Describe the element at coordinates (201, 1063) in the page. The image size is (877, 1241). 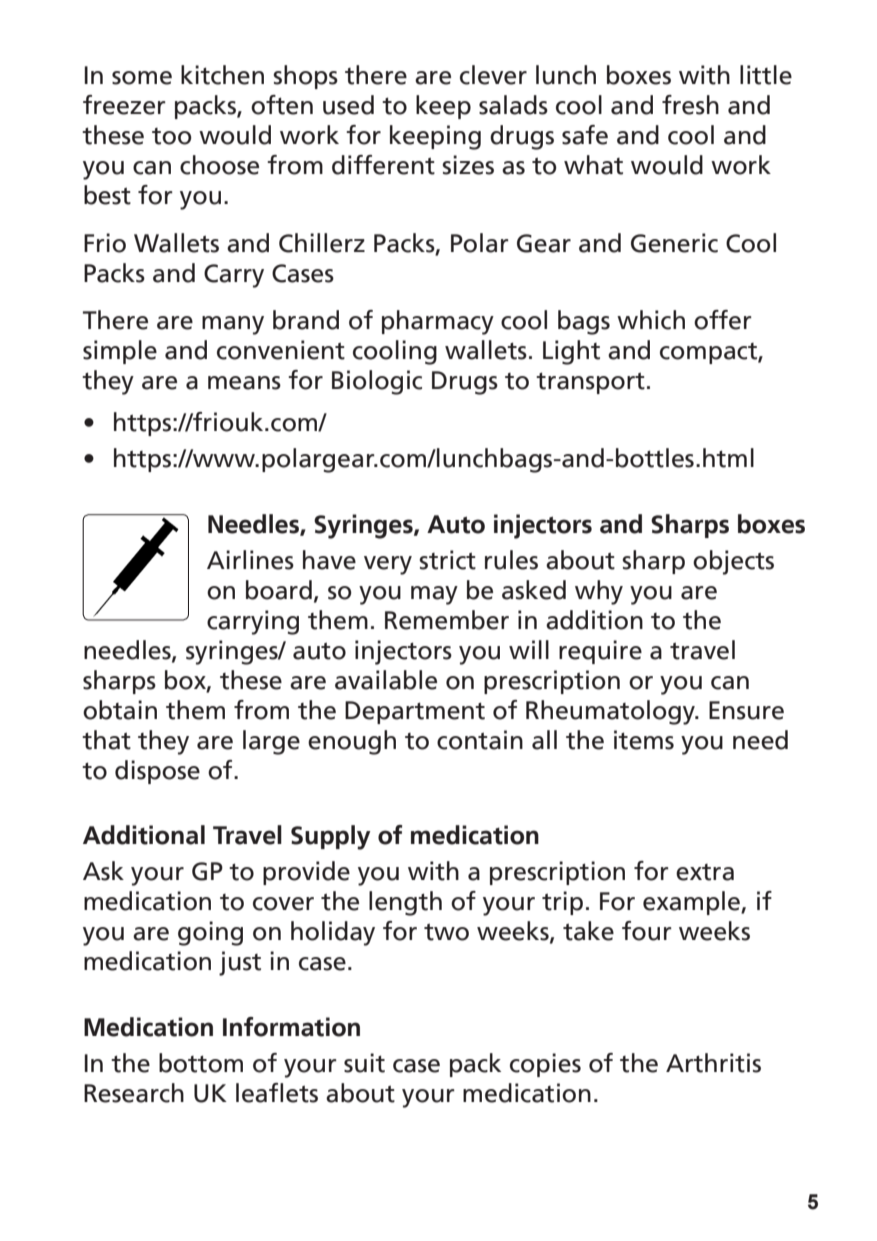
I see `bottom` at that location.
